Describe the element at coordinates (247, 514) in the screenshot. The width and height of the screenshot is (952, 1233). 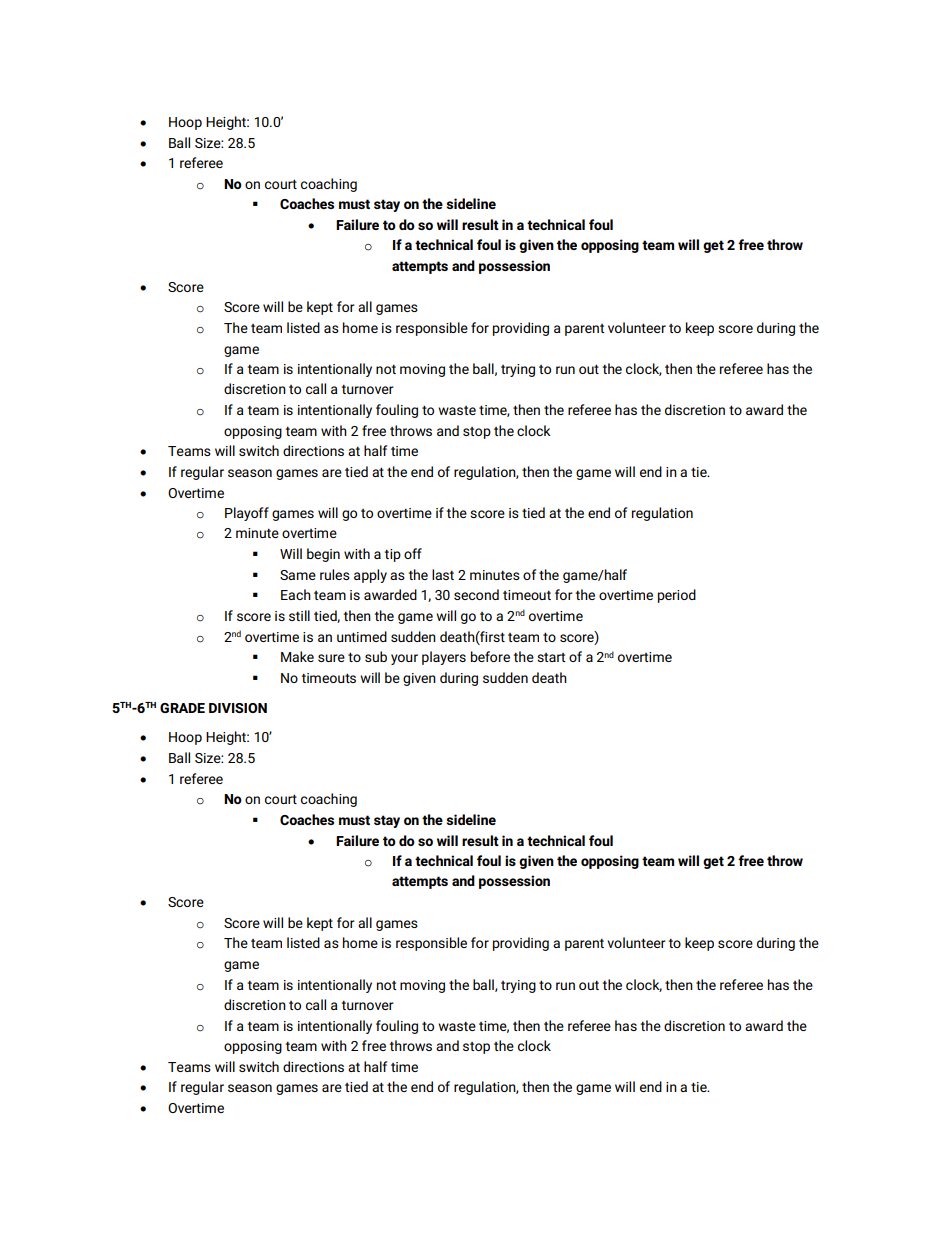
I see `Playoff` at that location.
